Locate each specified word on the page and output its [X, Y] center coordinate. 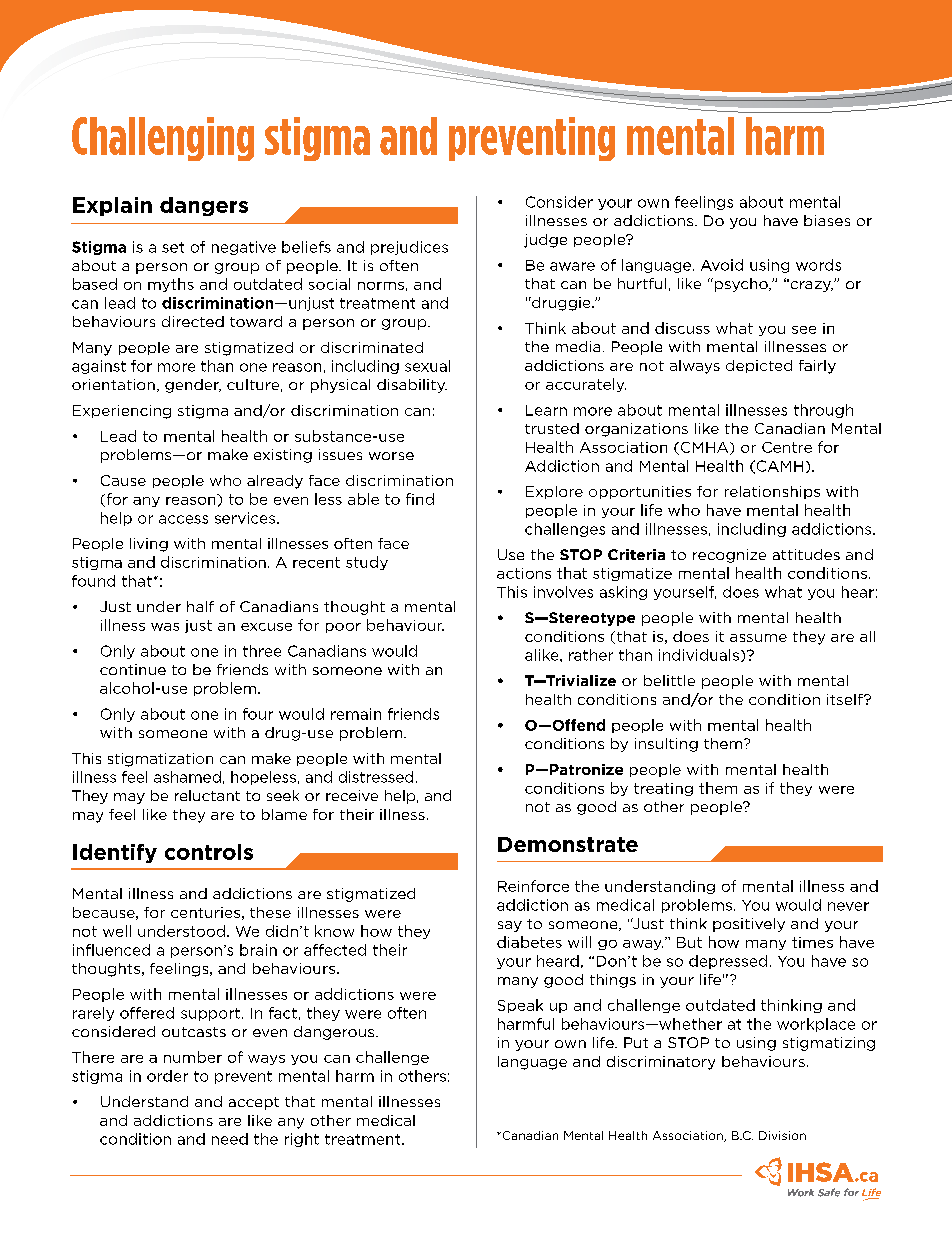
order [167, 1076]
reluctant [207, 795]
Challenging [163, 139]
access [183, 519]
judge [545, 241]
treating [663, 789]
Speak [520, 1006]
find [420, 499]
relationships [772, 492]
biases [827, 220]
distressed [376, 777]
